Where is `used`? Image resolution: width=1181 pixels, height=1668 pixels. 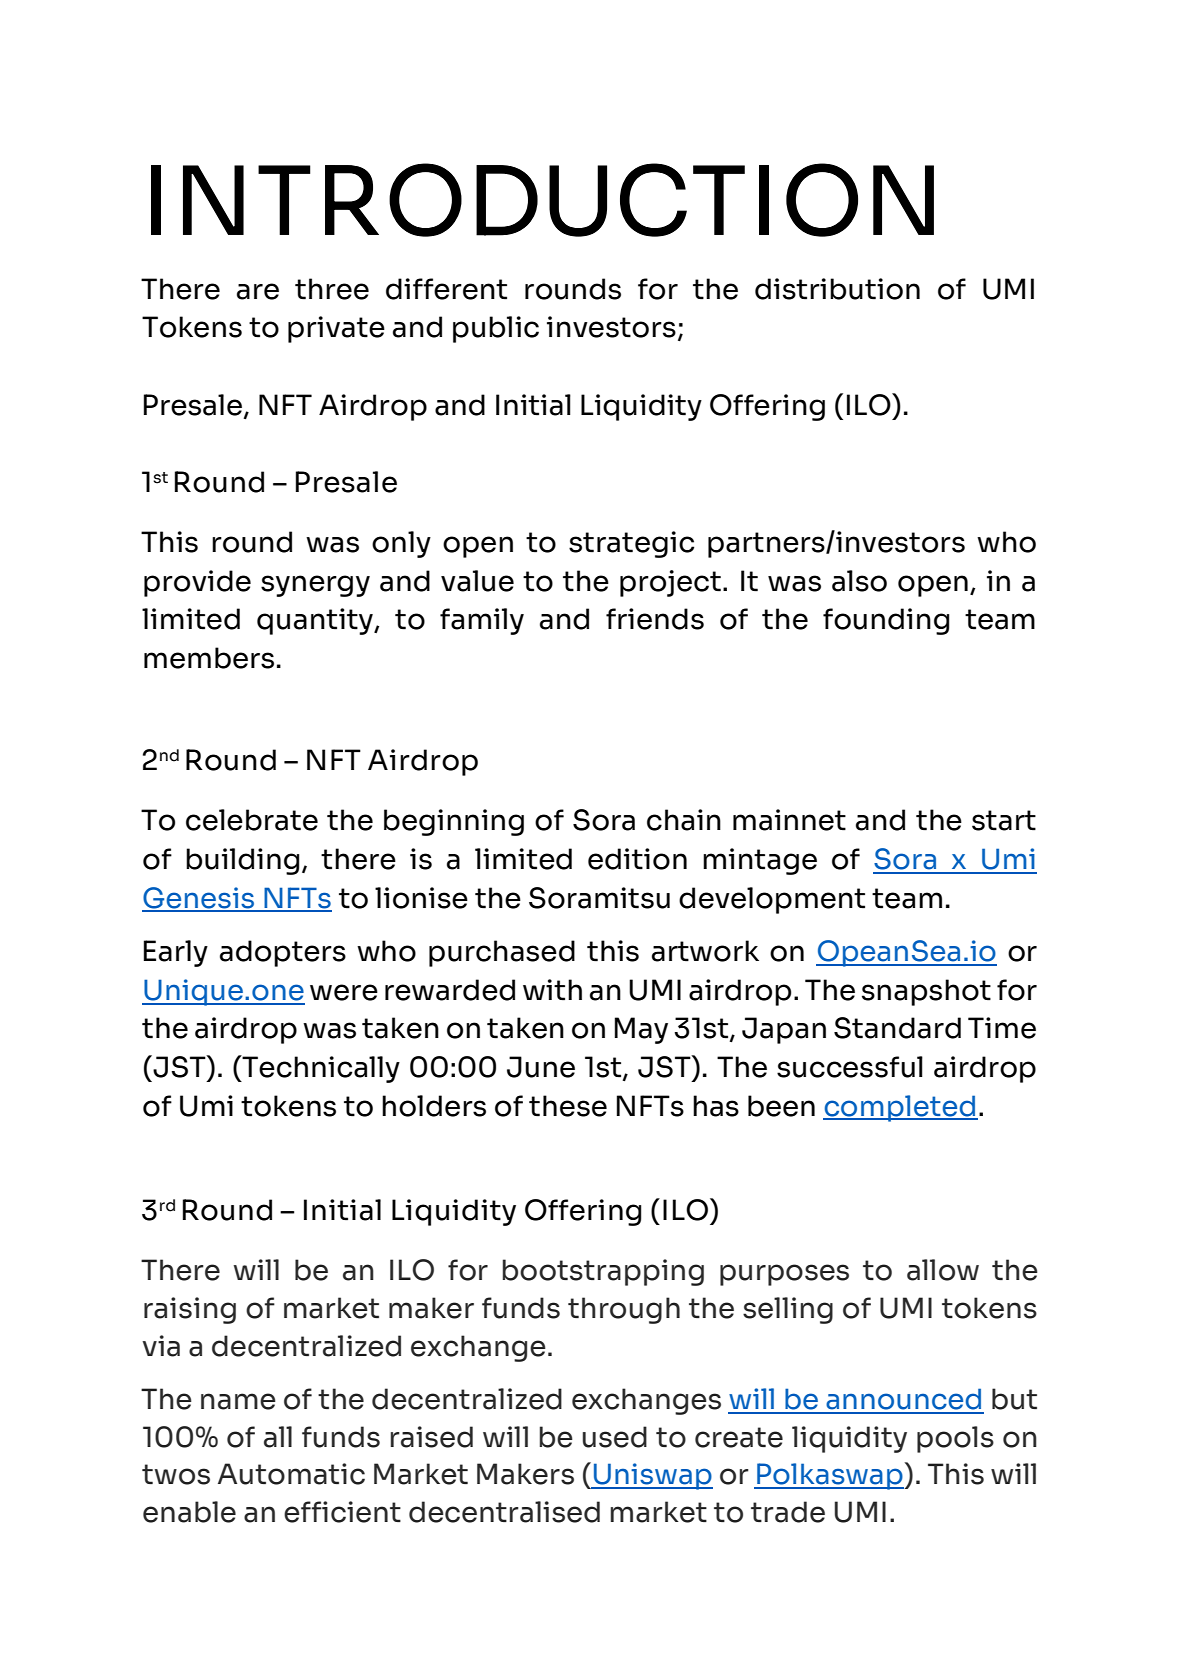 used is located at coordinates (615, 1437).
